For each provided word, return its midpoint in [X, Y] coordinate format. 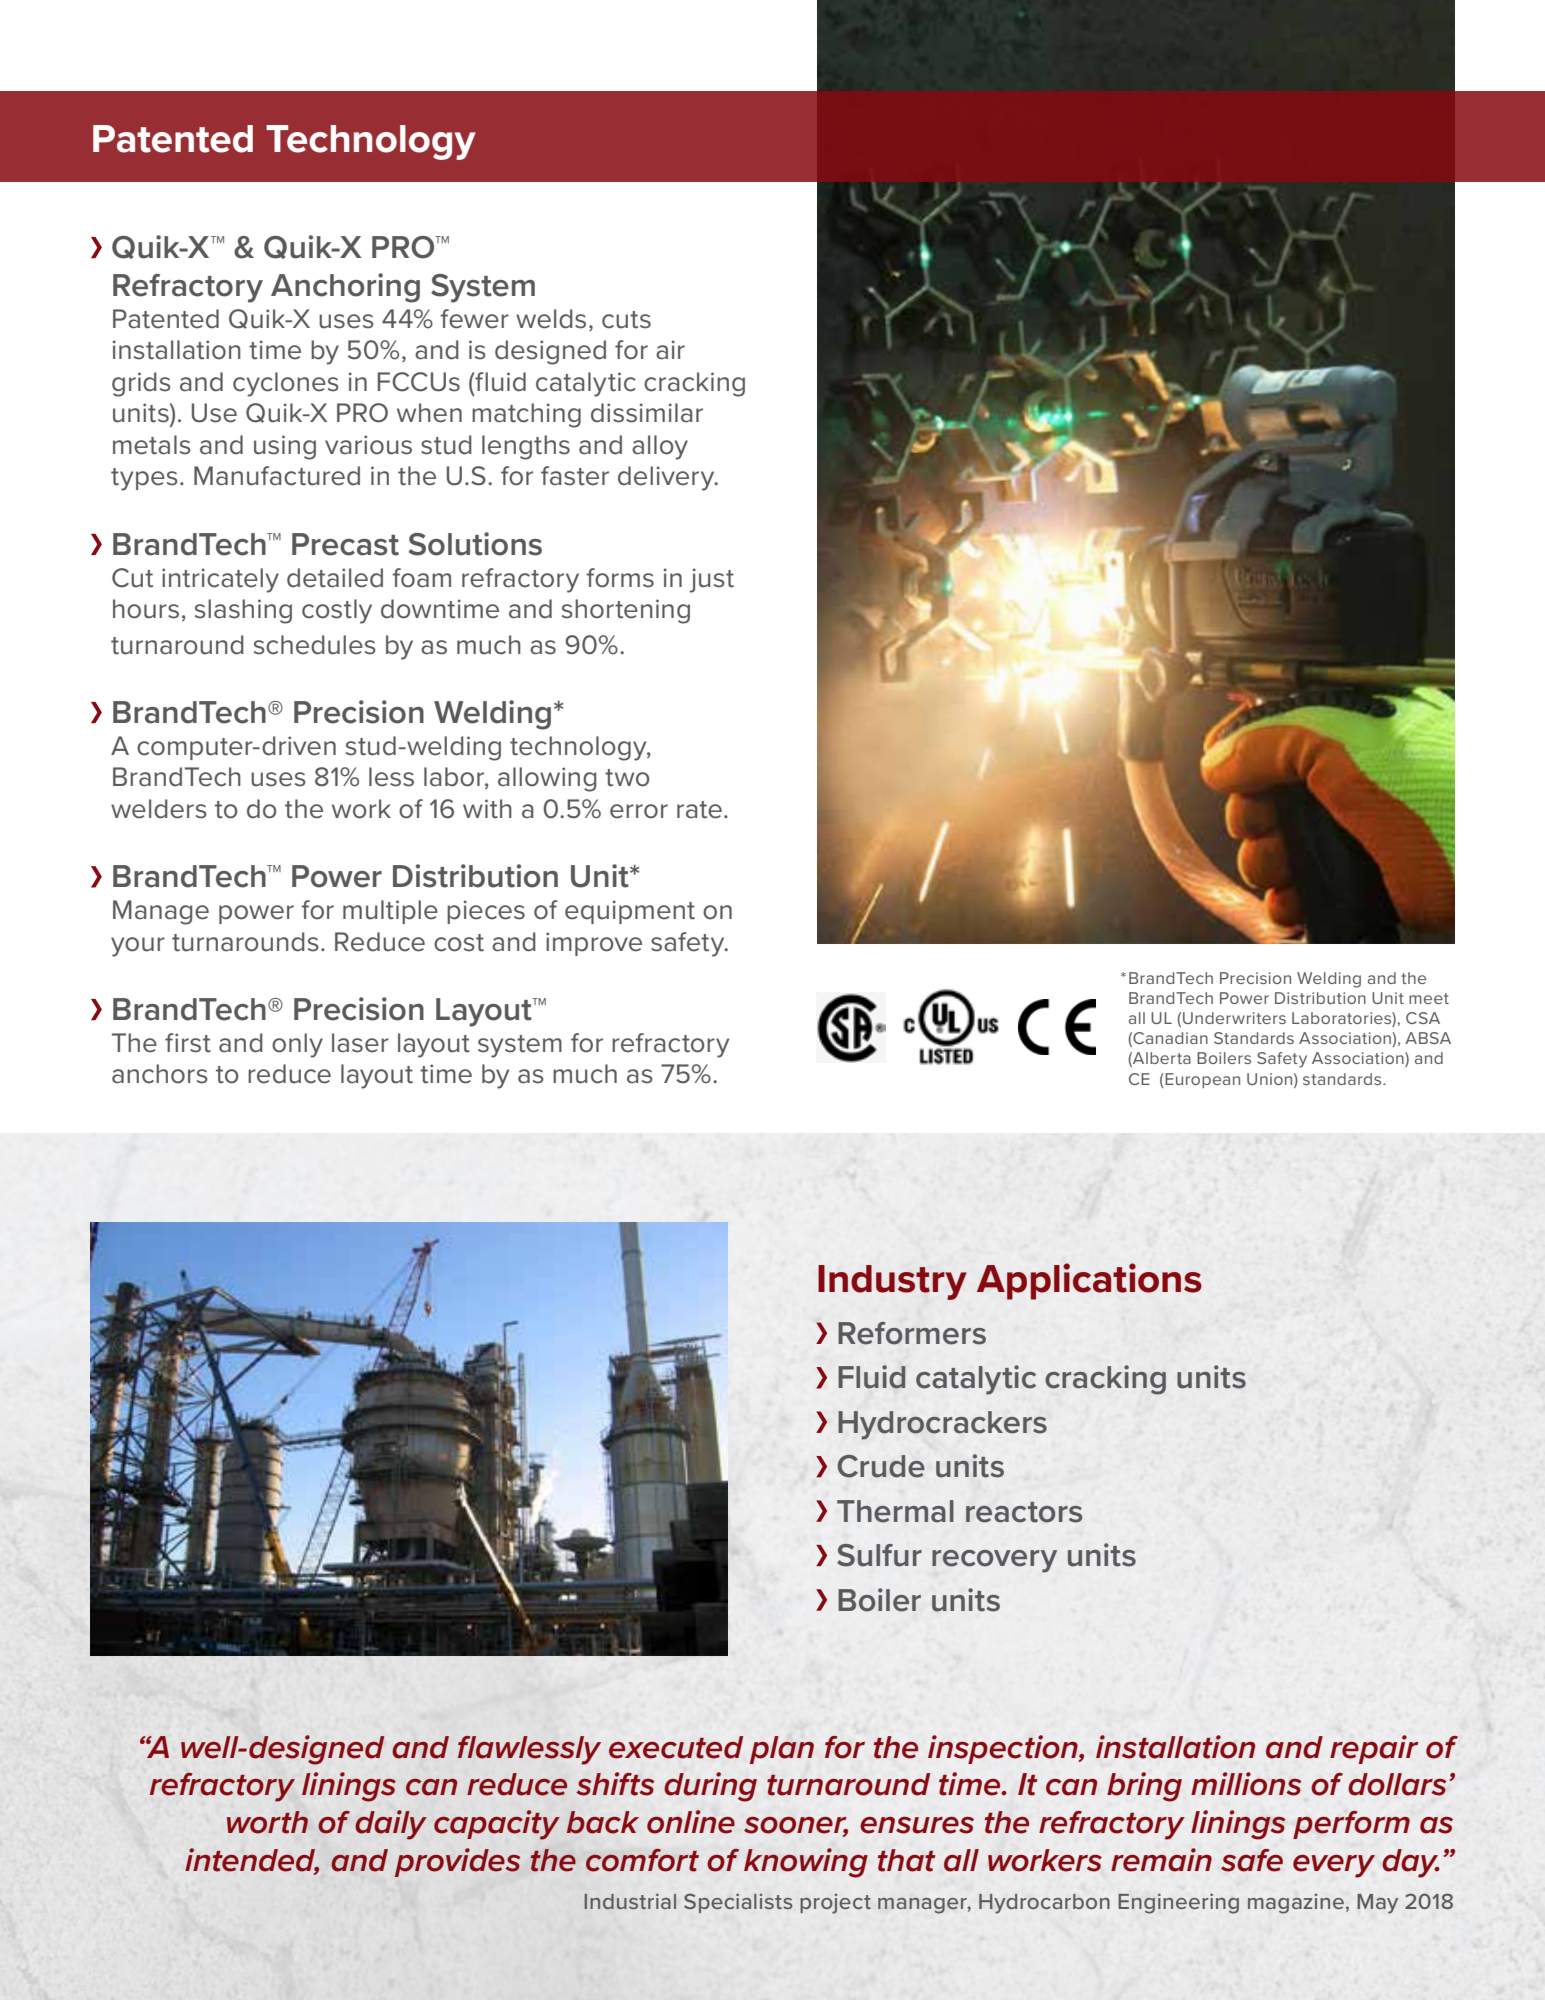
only [297, 1045]
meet [1429, 998]
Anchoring [345, 288]
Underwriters [1234, 1018]
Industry [892, 1282]
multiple [390, 912]
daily [391, 1825]
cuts [626, 320]
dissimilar [647, 413]
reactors [1024, 1512]
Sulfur [879, 1555]
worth [267, 1822]
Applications [1089, 1281]
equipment [630, 912]
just [712, 580]
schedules [315, 645]
